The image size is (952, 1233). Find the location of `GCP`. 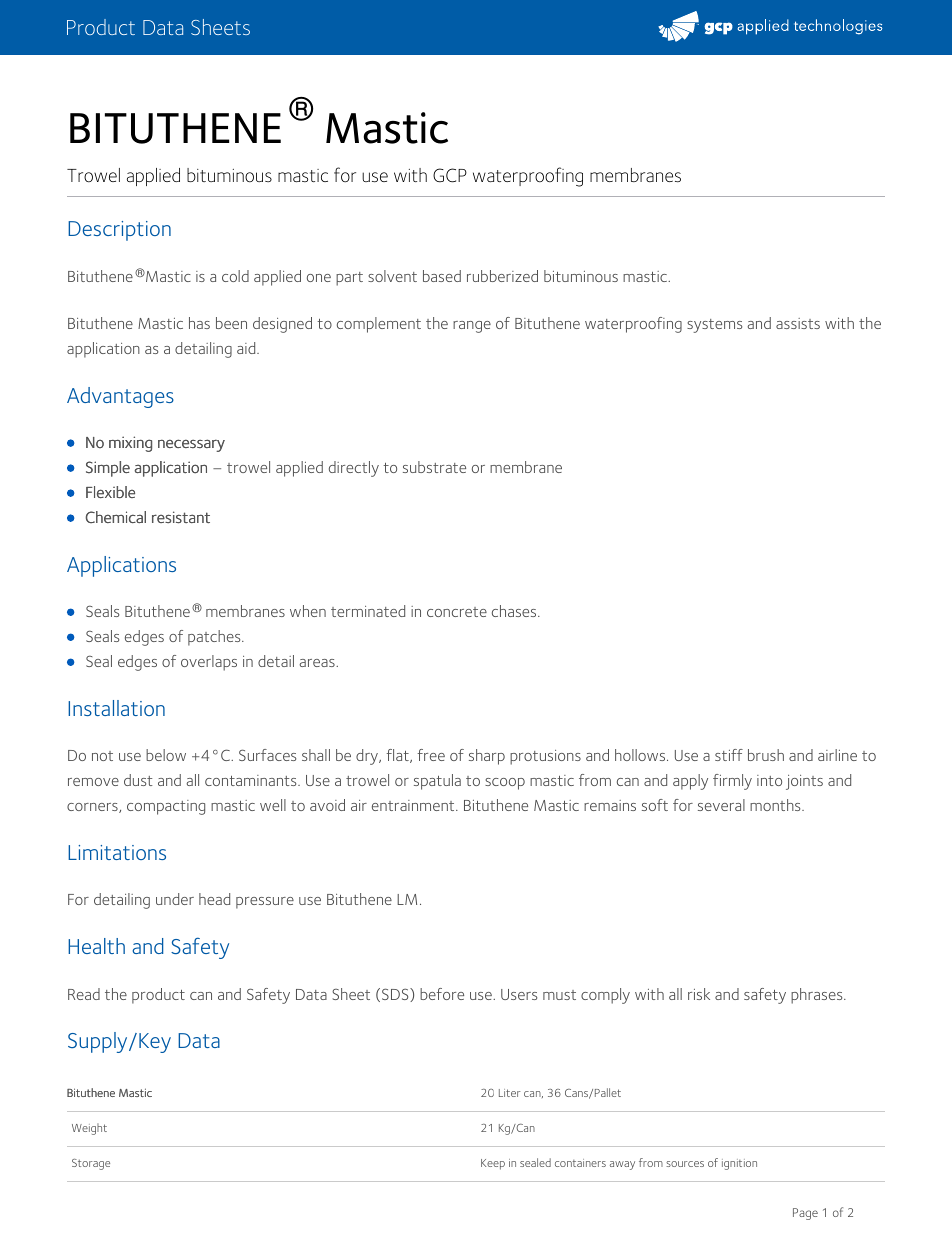

GCP is located at coordinates (450, 175).
